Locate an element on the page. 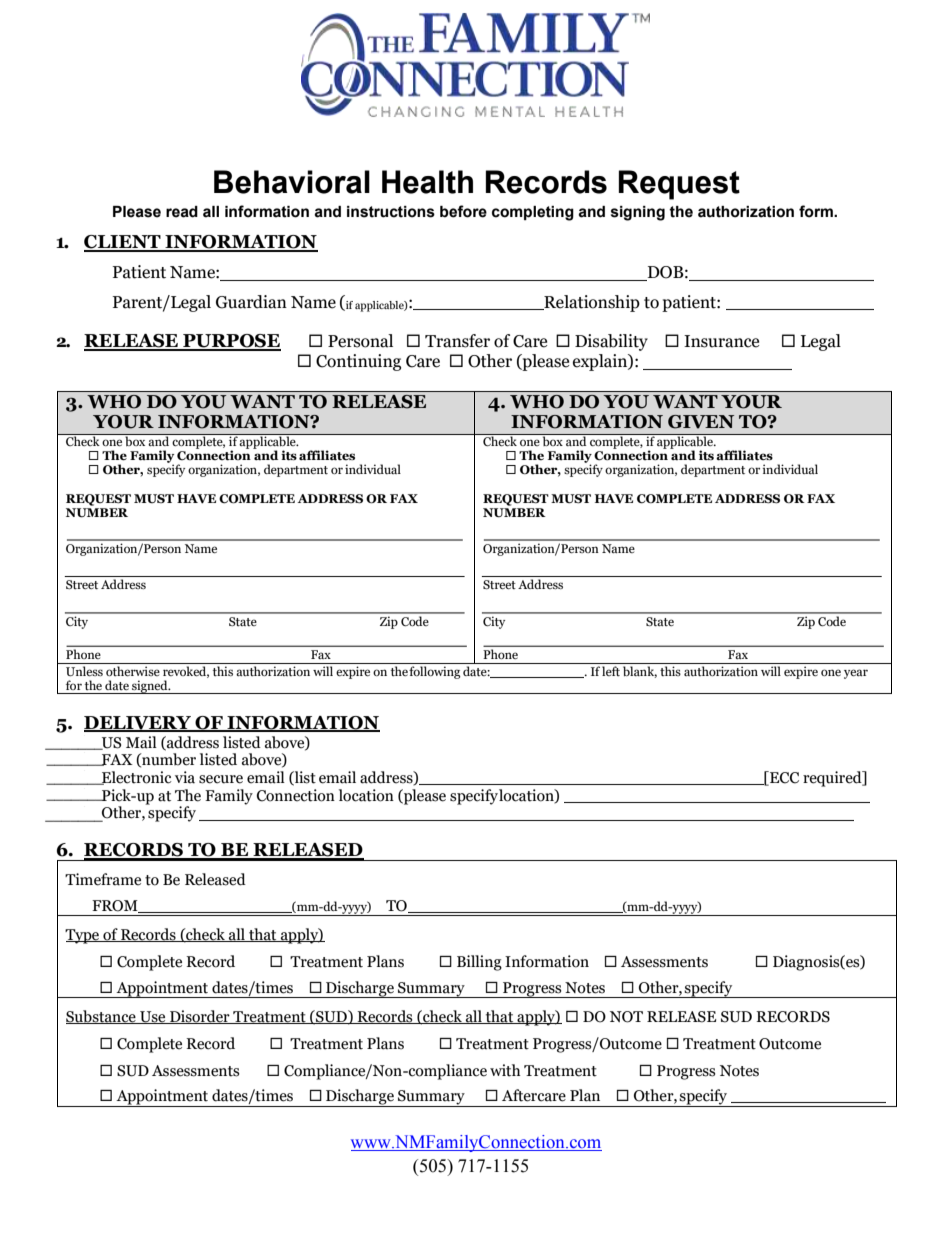 Image resolution: width=952 pixels, height=1233 pixels. signing is located at coordinates (638, 213).
